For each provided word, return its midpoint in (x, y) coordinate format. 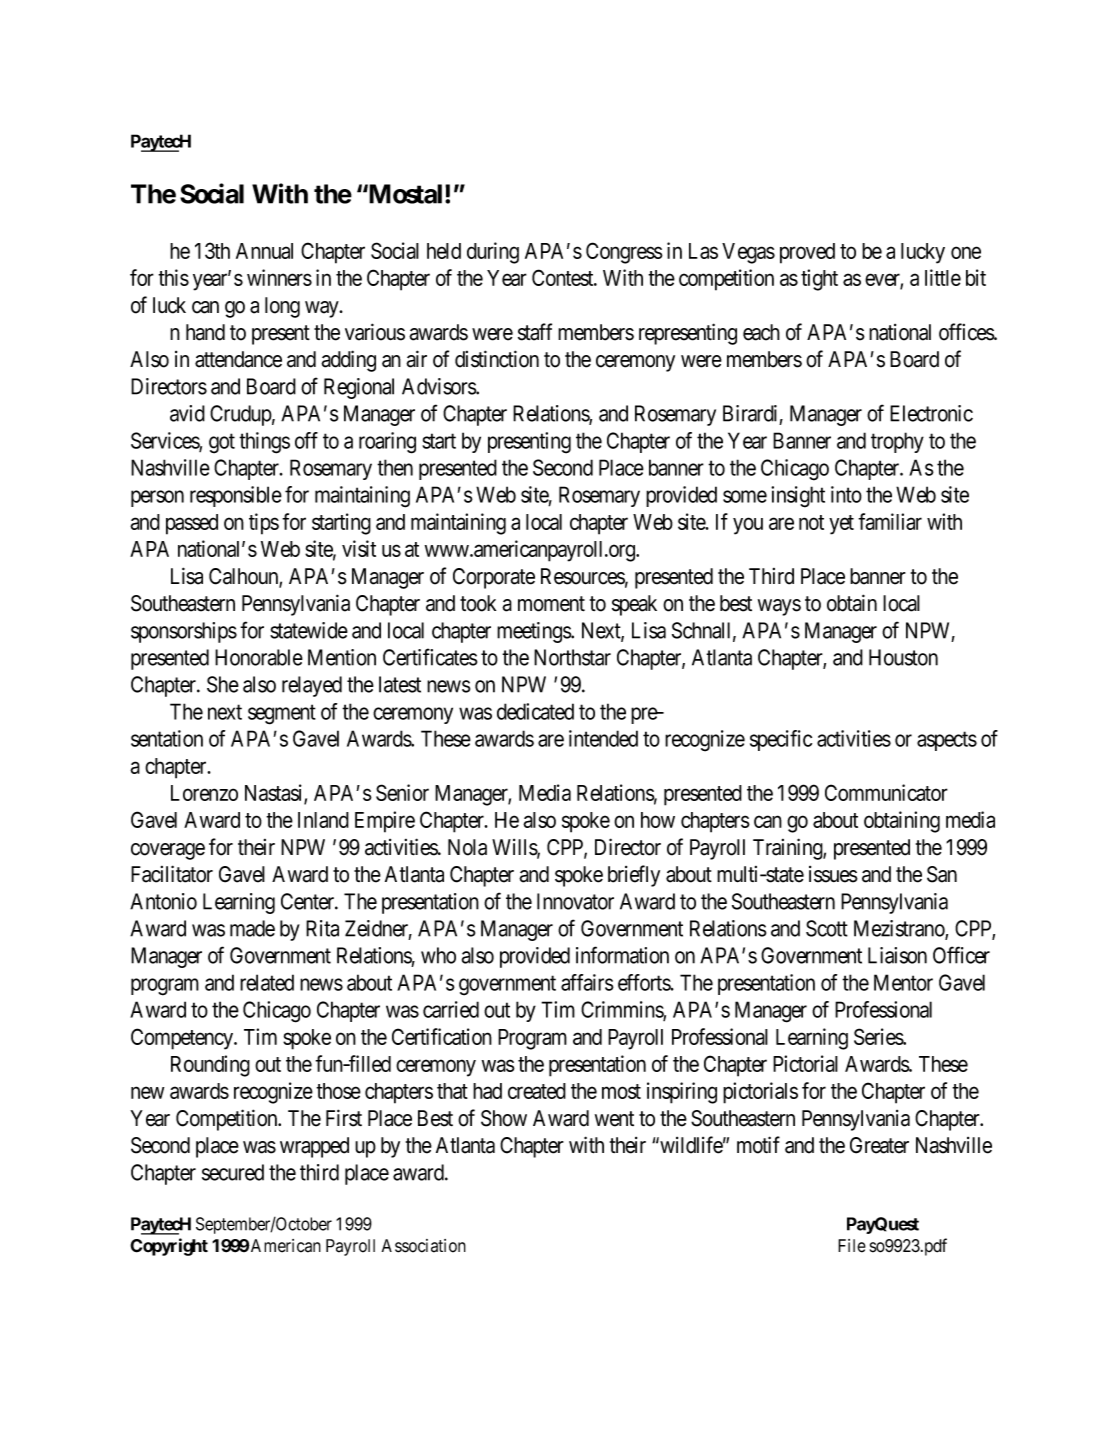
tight (819, 280)
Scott (827, 928)
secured (233, 1172)
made (252, 928)
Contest (564, 277)
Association (424, 1246)
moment (551, 604)
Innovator (575, 901)
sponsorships (184, 632)
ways (779, 607)
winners (279, 277)
